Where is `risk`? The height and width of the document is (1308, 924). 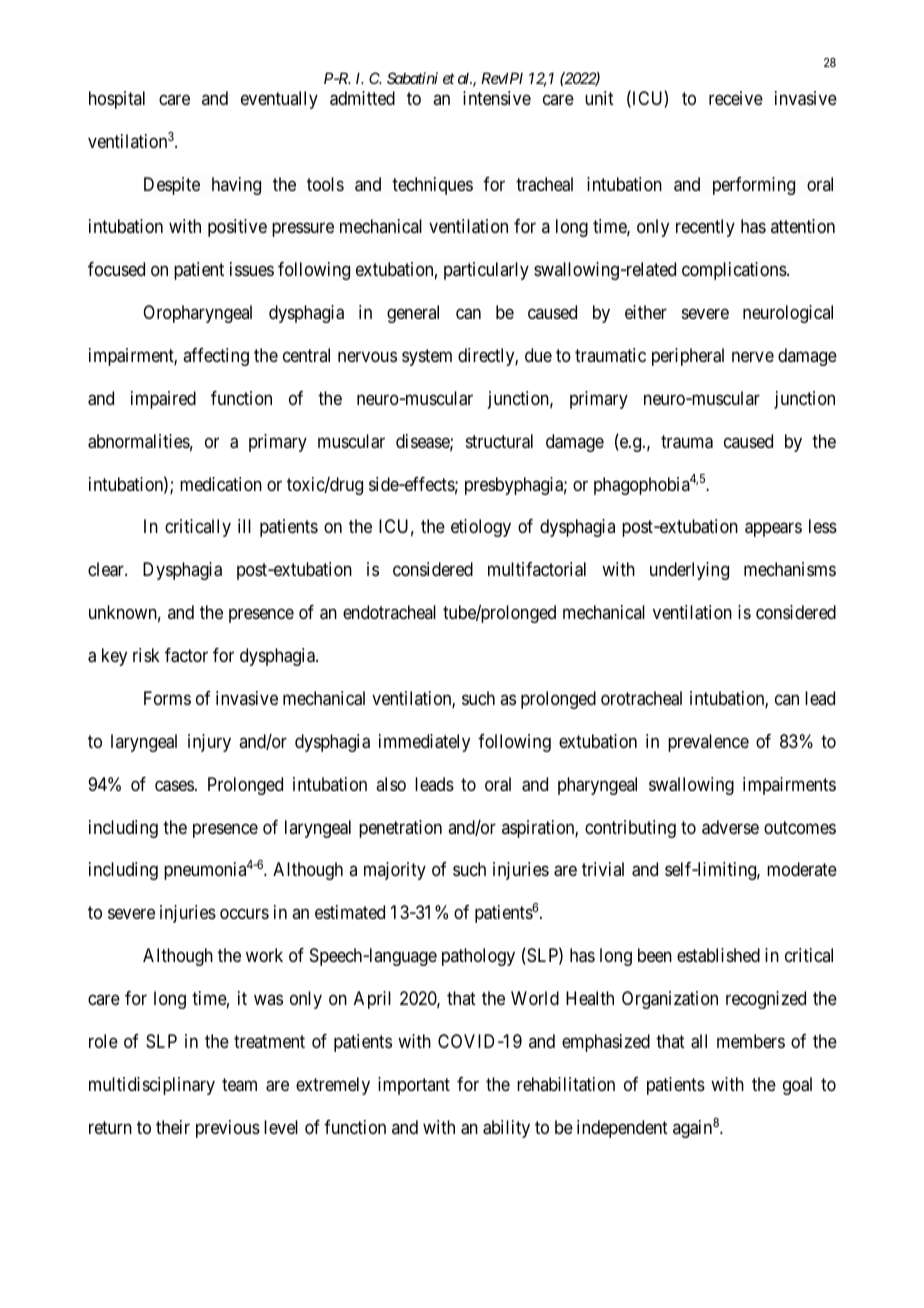
risk is located at coordinates (146, 655).
